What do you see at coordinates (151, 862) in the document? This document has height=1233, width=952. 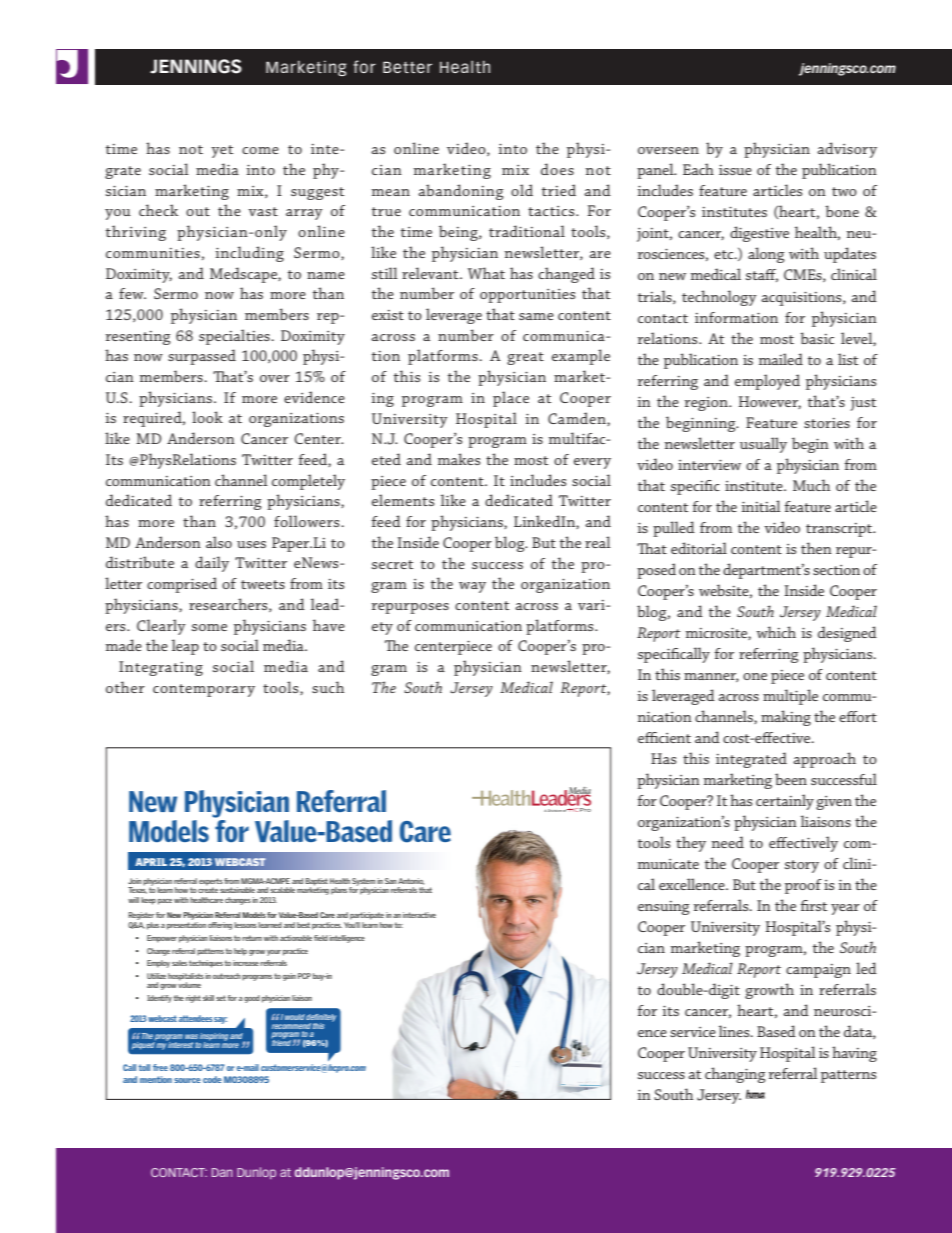 I see `April` at bounding box center [151, 862].
